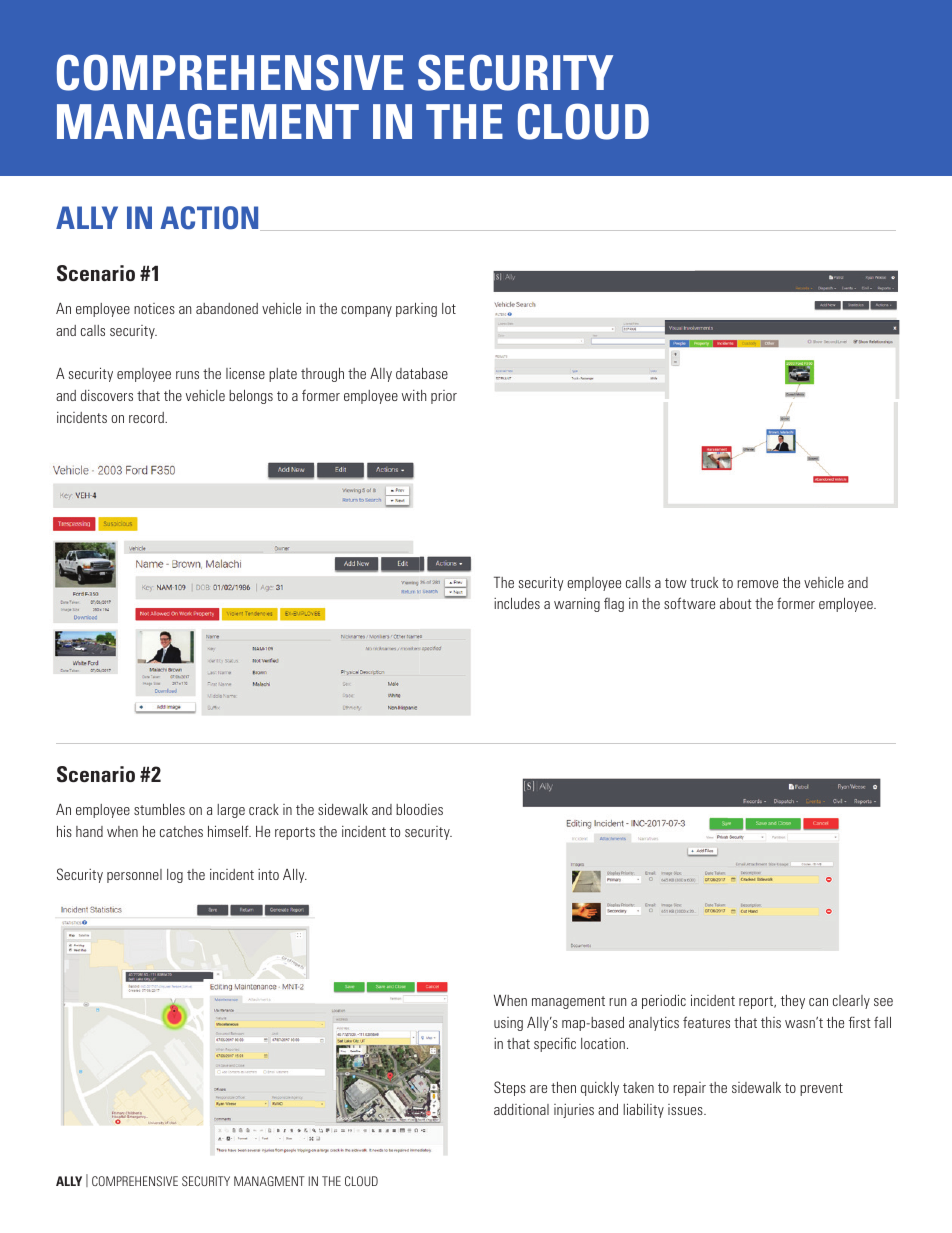  I want to click on lot, so click(449, 308).
